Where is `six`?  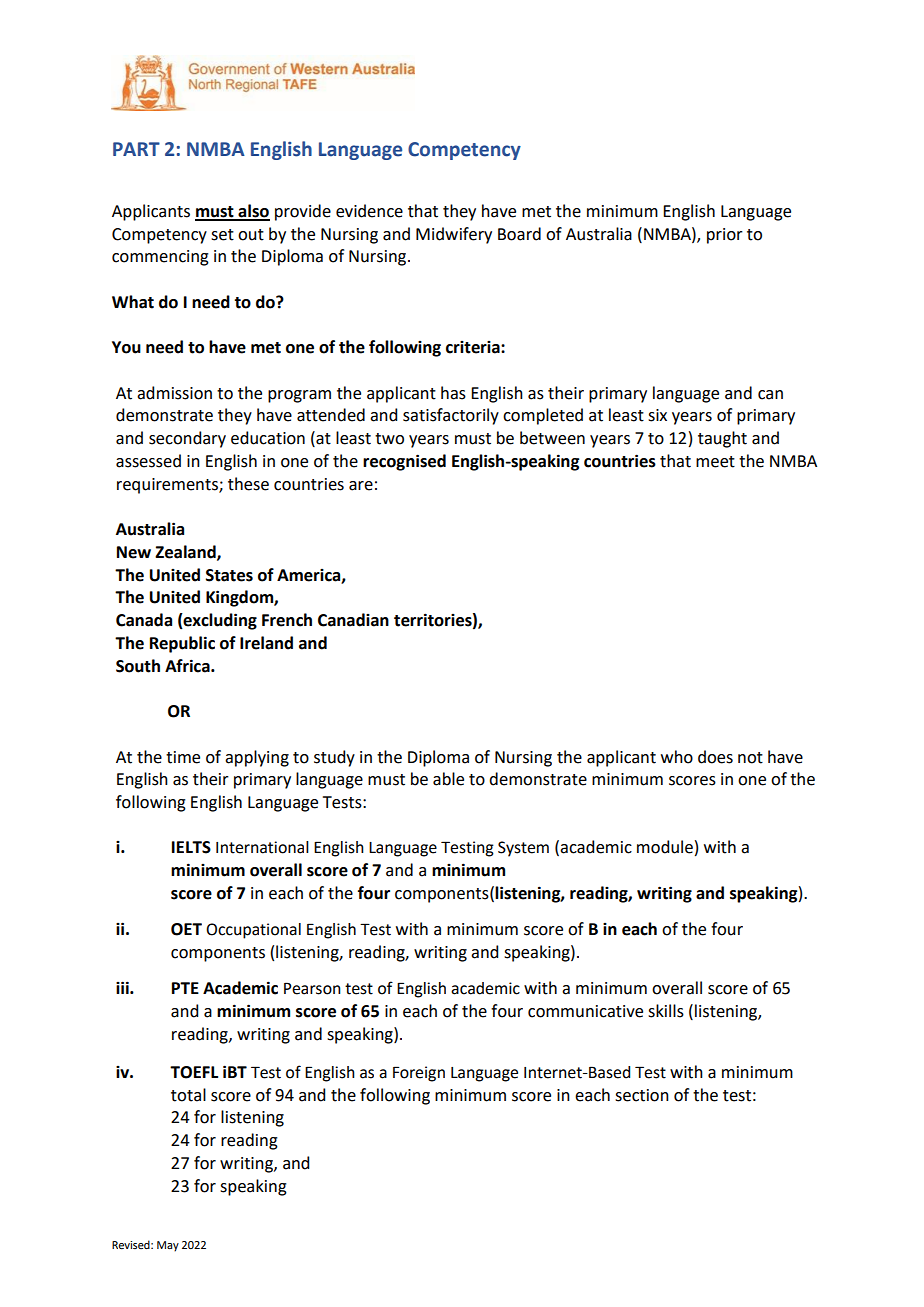 six is located at coordinates (657, 415).
